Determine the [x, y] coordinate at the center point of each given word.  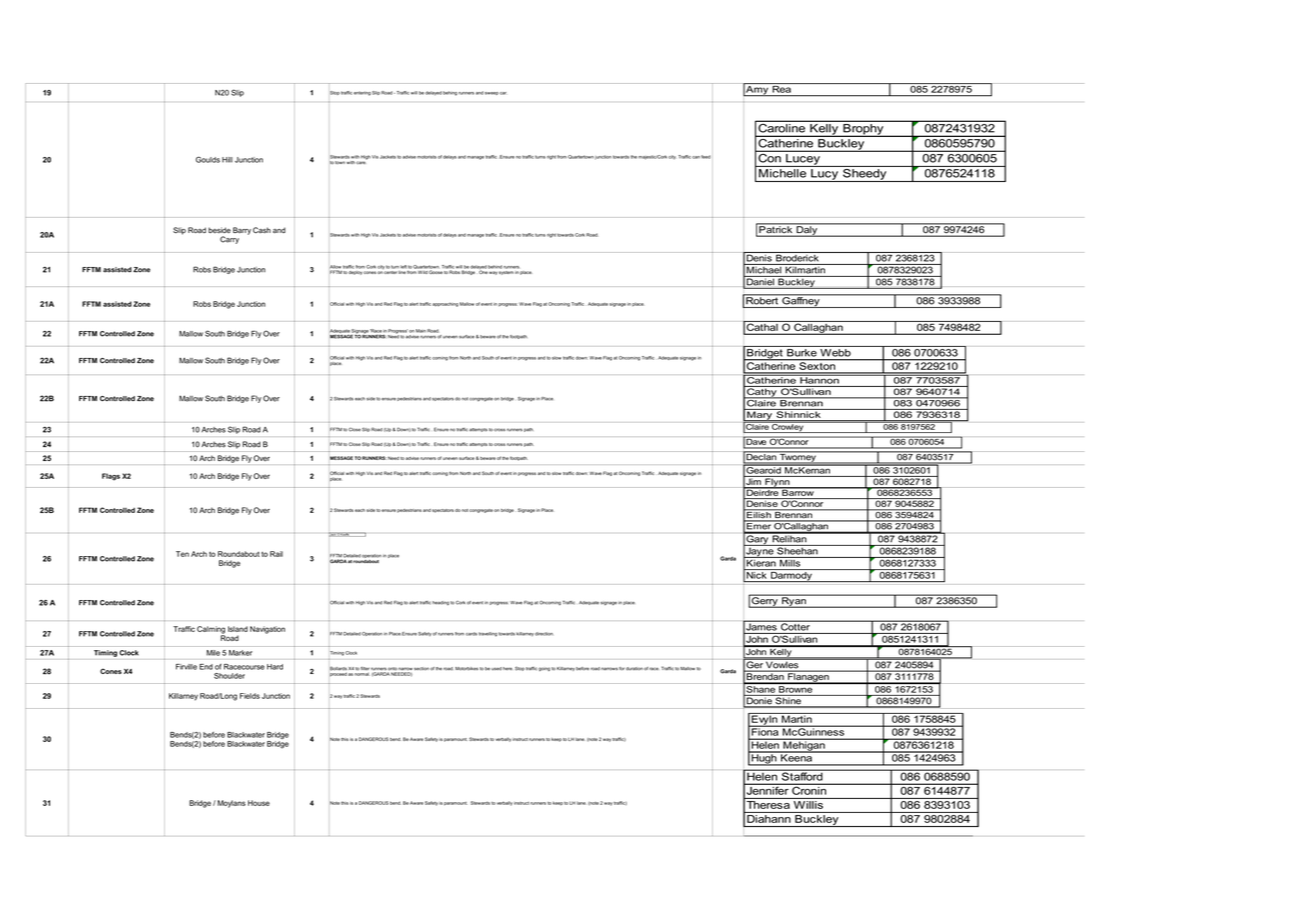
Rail [276, 554]
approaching [445, 305]
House [259, 803]
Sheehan [797, 550]
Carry [229, 240]
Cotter [795, 626]
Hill [227, 160]
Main [421, 331]
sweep [492, 93]
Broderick [797, 257]
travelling [488, 634]
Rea [781, 88]
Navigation [267, 630]
